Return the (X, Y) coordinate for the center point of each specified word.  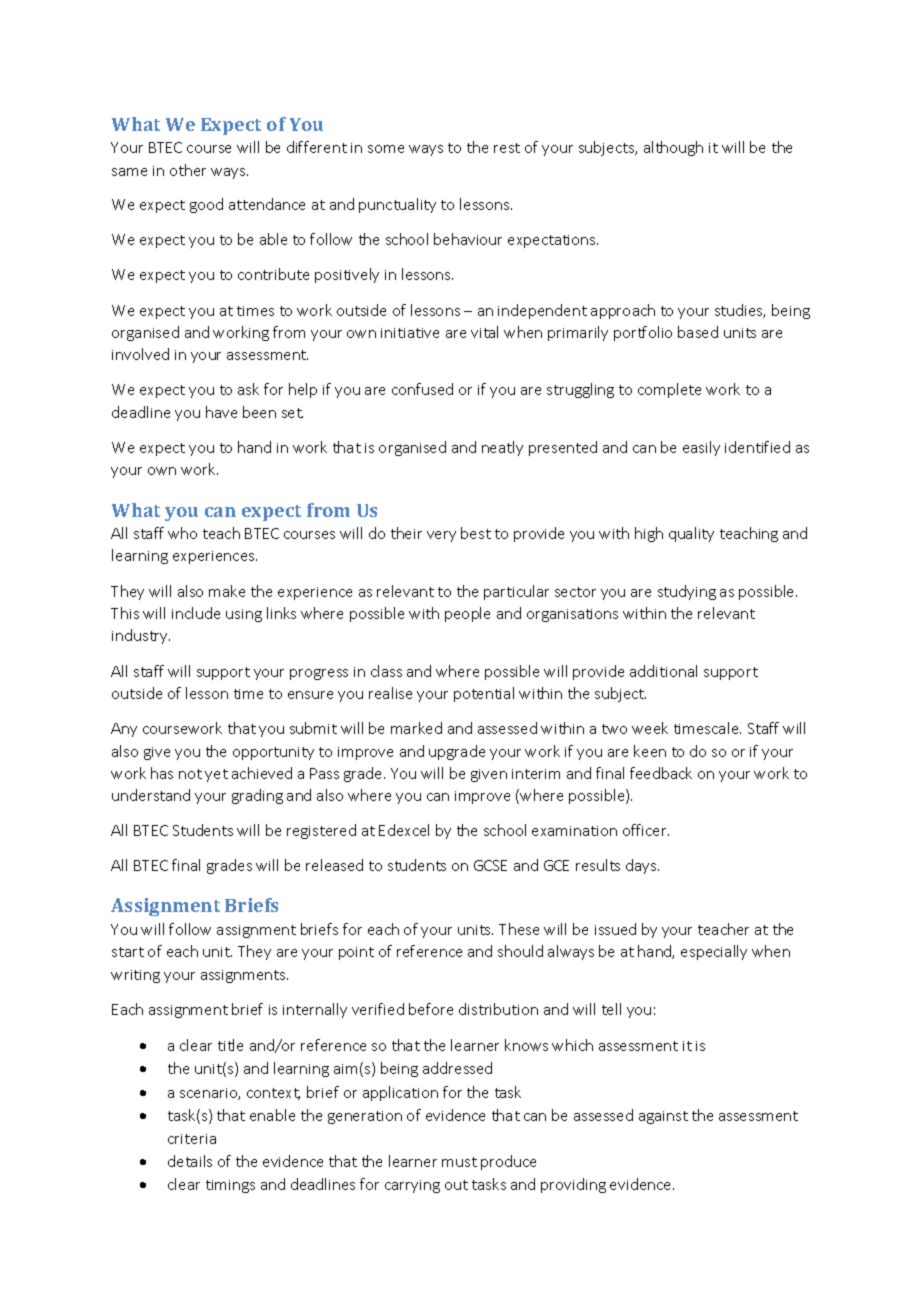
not (190, 774)
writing (135, 976)
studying (687, 592)
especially (714, 952)
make (227, 591)
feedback (661, 773)
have (221, 412)
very (441, 536)
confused (422, 389)
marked (416, 728)
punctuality (397, 205)
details (190, 1161)
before (431, 1009)
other (188, 170)
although (673, 148)
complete (669, 390)
